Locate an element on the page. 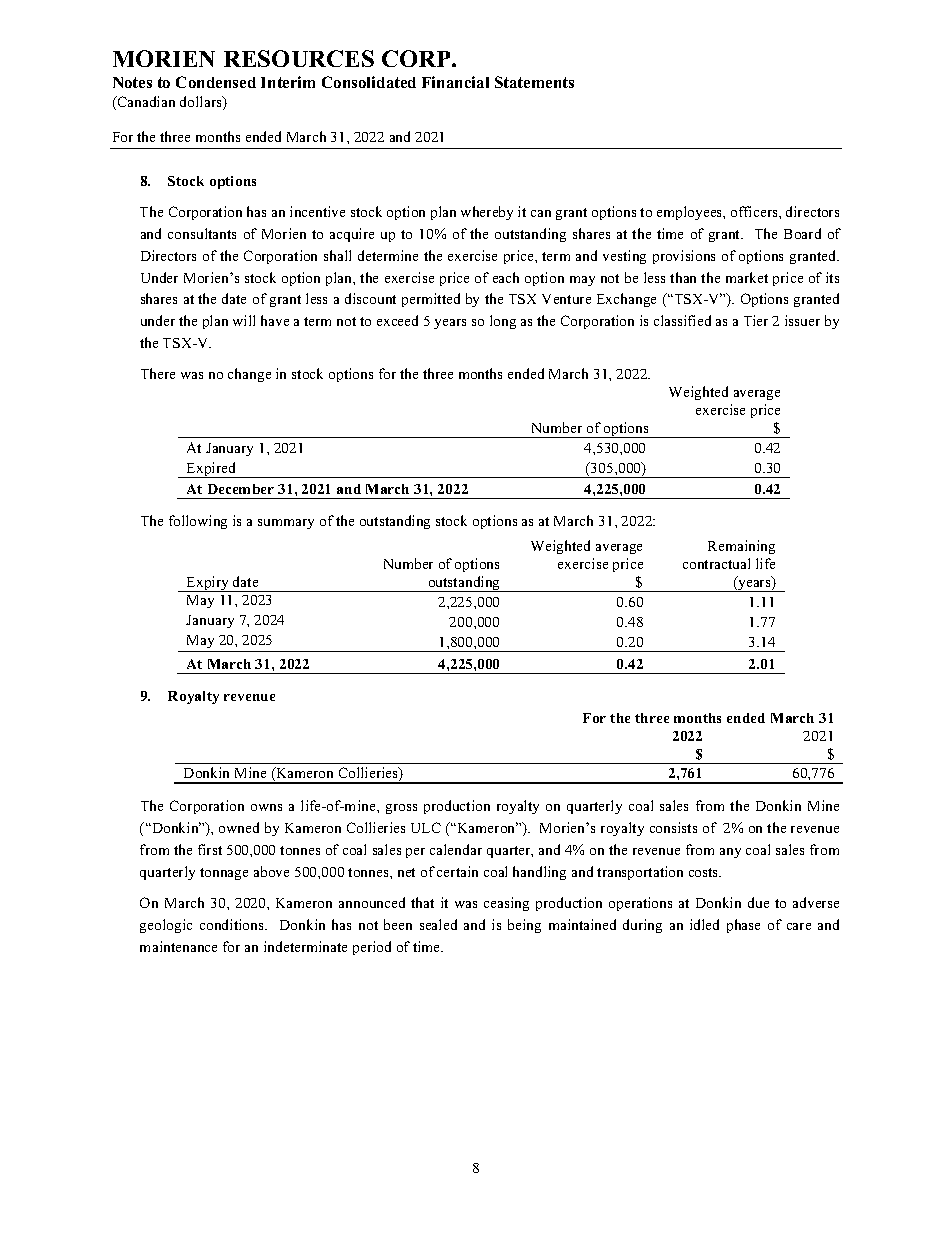  Remaining is located at coordinates (741, 547).
